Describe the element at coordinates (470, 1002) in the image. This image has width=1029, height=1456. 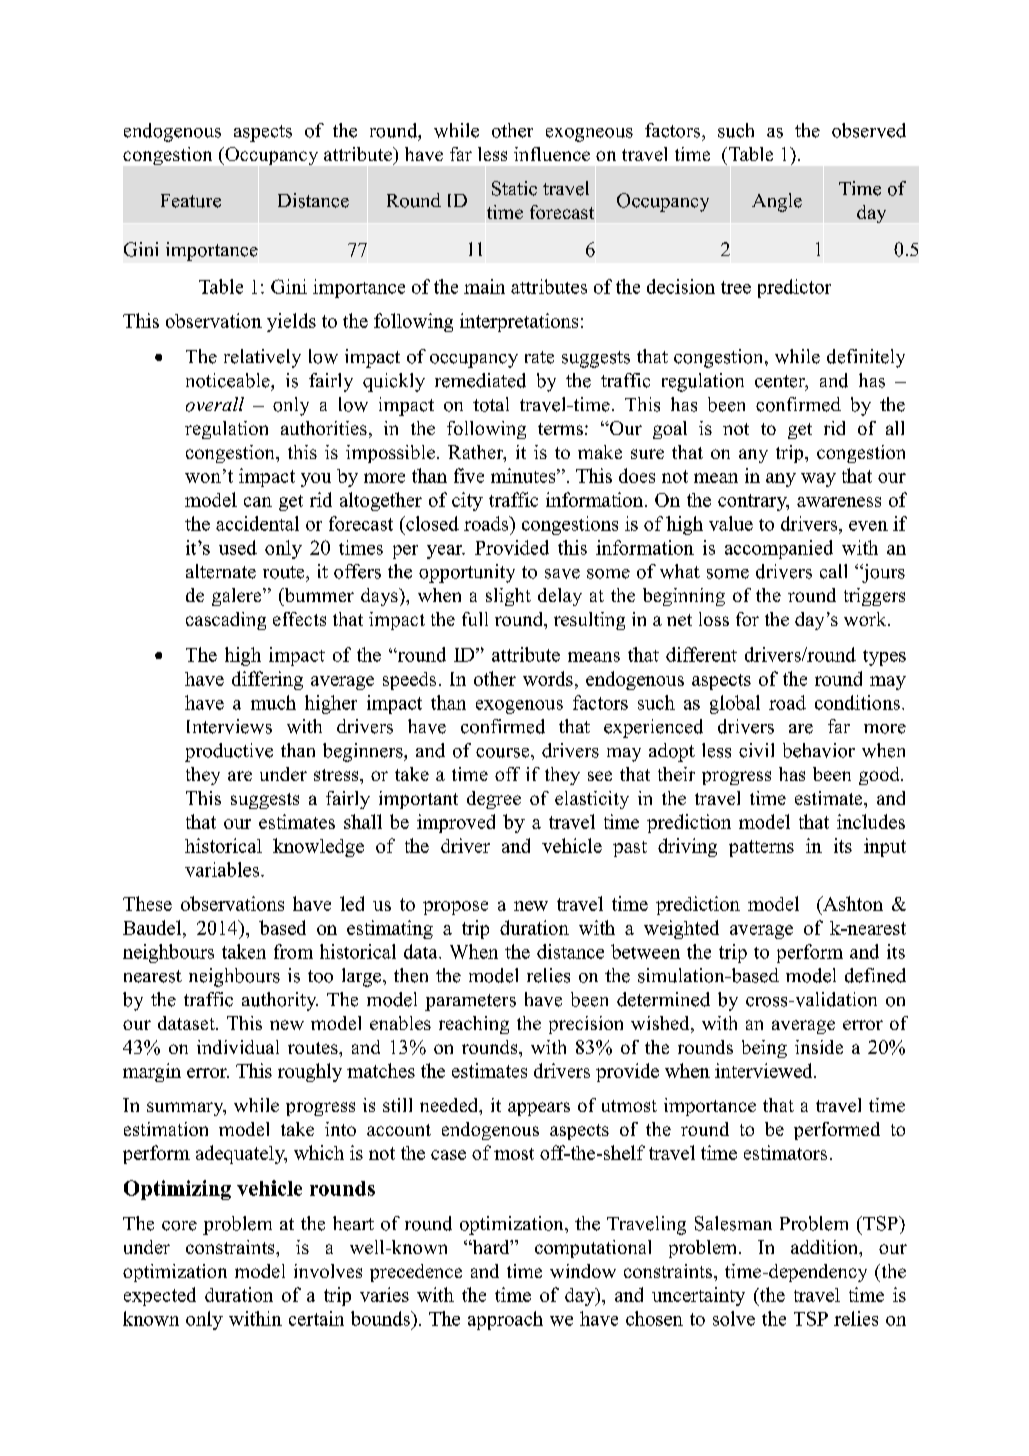
I see `parameters` at that location.
